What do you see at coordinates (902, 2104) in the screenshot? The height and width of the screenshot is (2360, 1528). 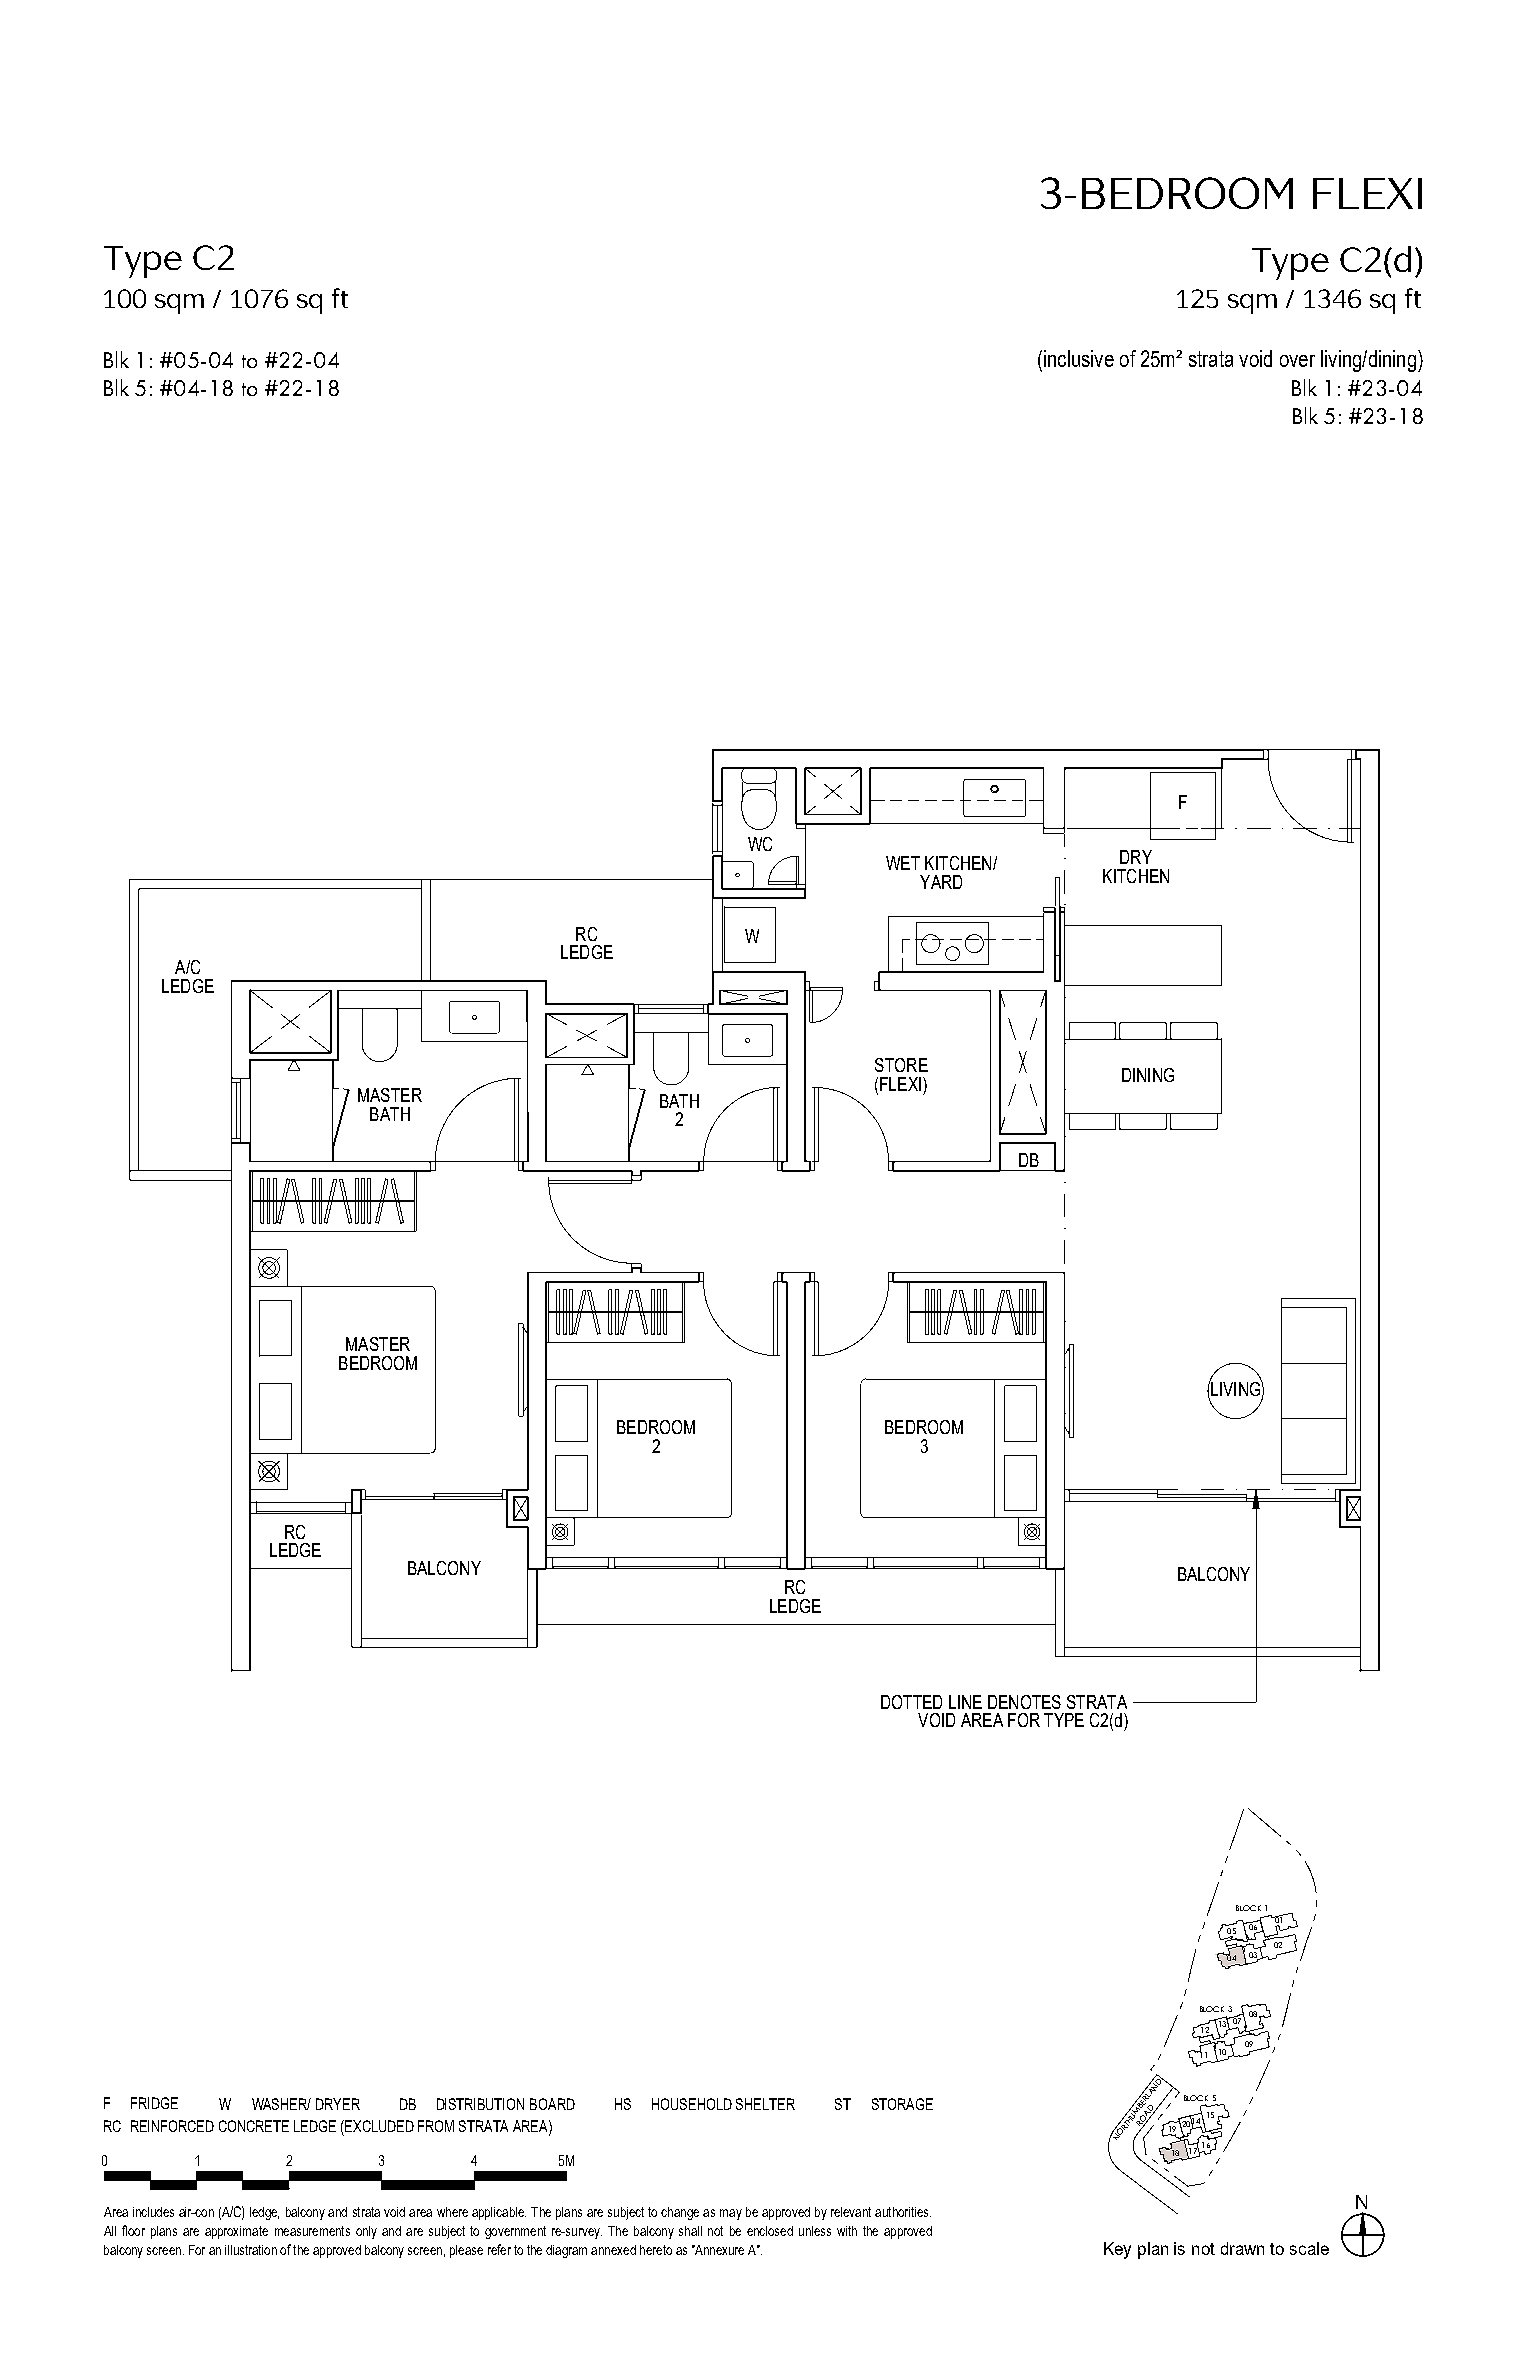 I see `STORAGE` at bounding box center [902, 2104].
